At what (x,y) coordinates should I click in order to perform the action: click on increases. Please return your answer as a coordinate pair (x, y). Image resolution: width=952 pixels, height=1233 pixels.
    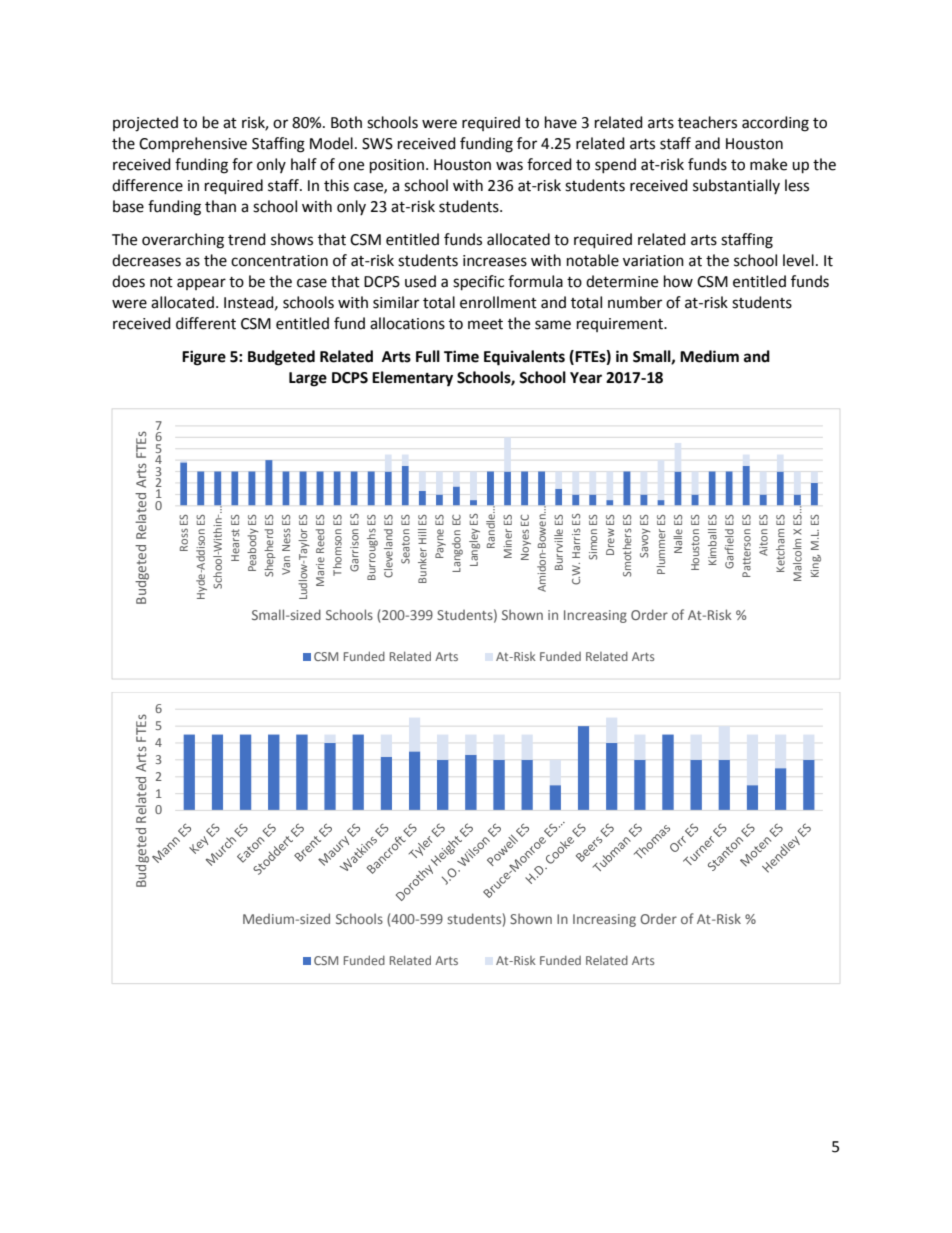
    Looking at the image, I should click on (495, 261).
